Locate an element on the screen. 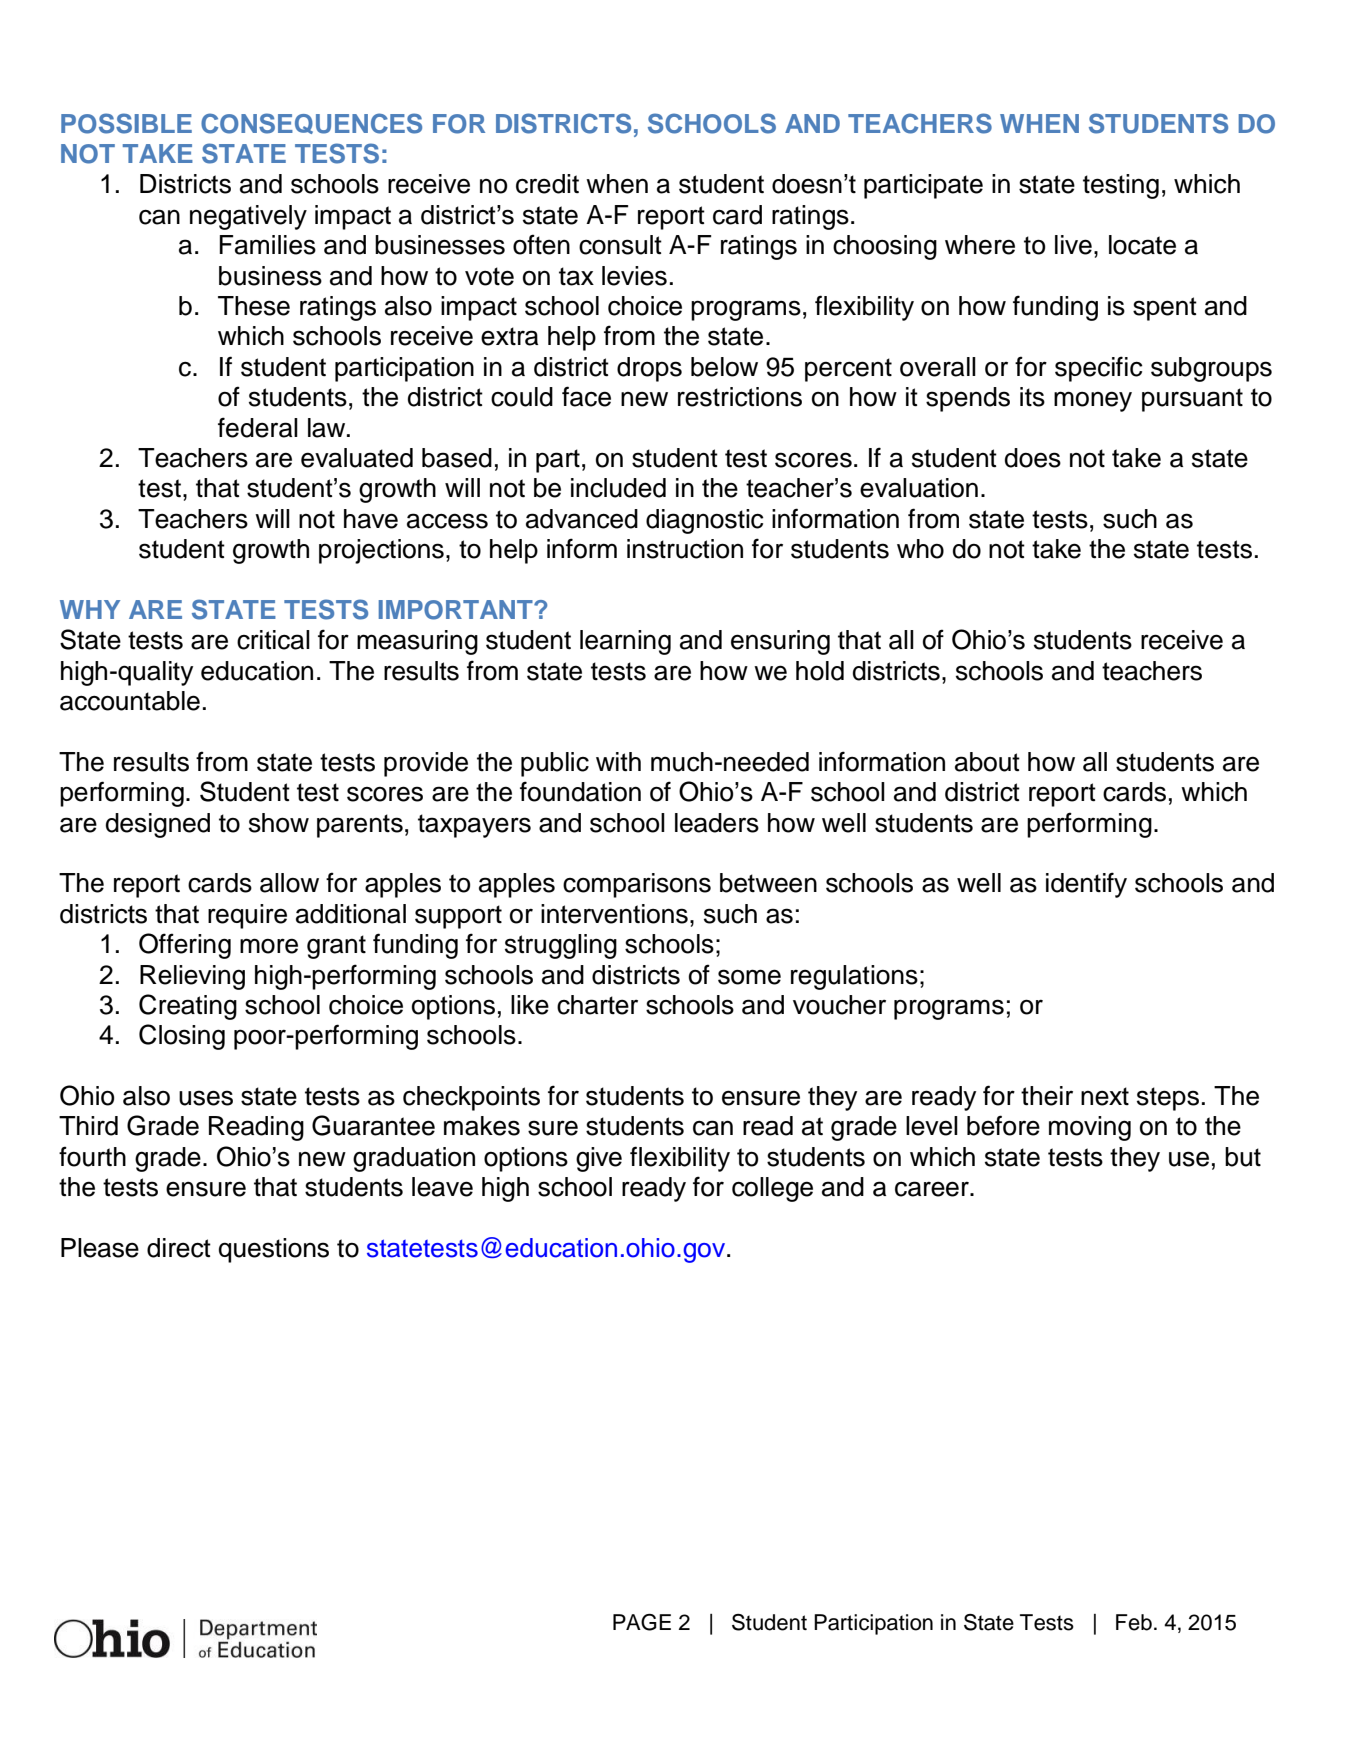  identify is located at coordinates (1086, 885).
